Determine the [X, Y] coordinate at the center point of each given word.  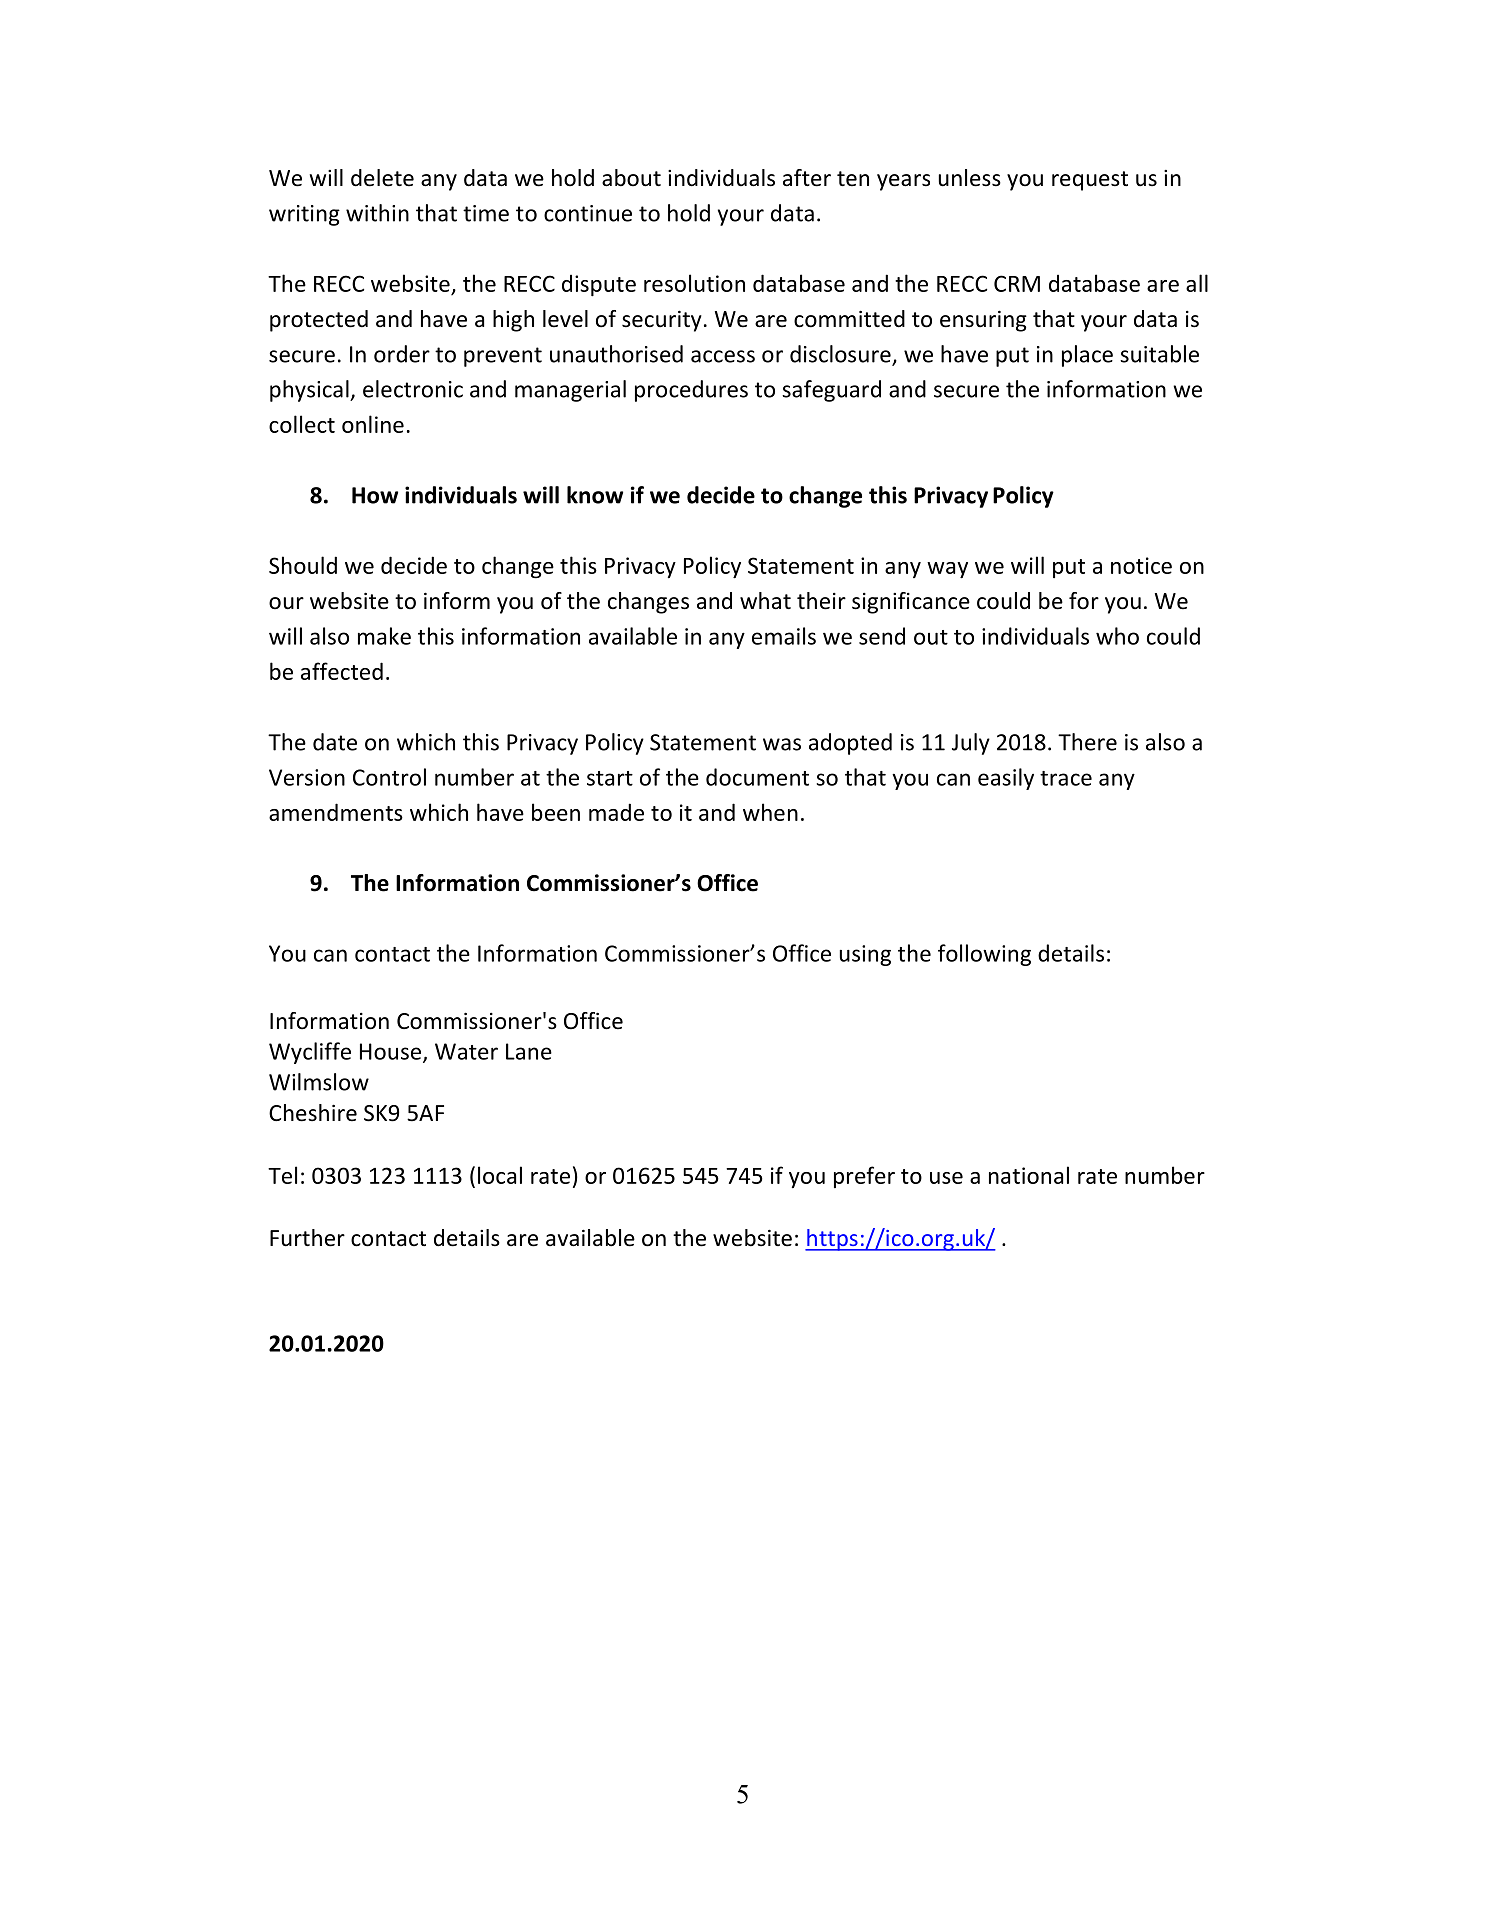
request [1090, 181]
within [377, 213]
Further [307, 1238]
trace [1066, 778]
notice [1141, 565]
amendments [336, 812]
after [807, 178]
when [770, 812]
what [765, 601]
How [375, 495]
